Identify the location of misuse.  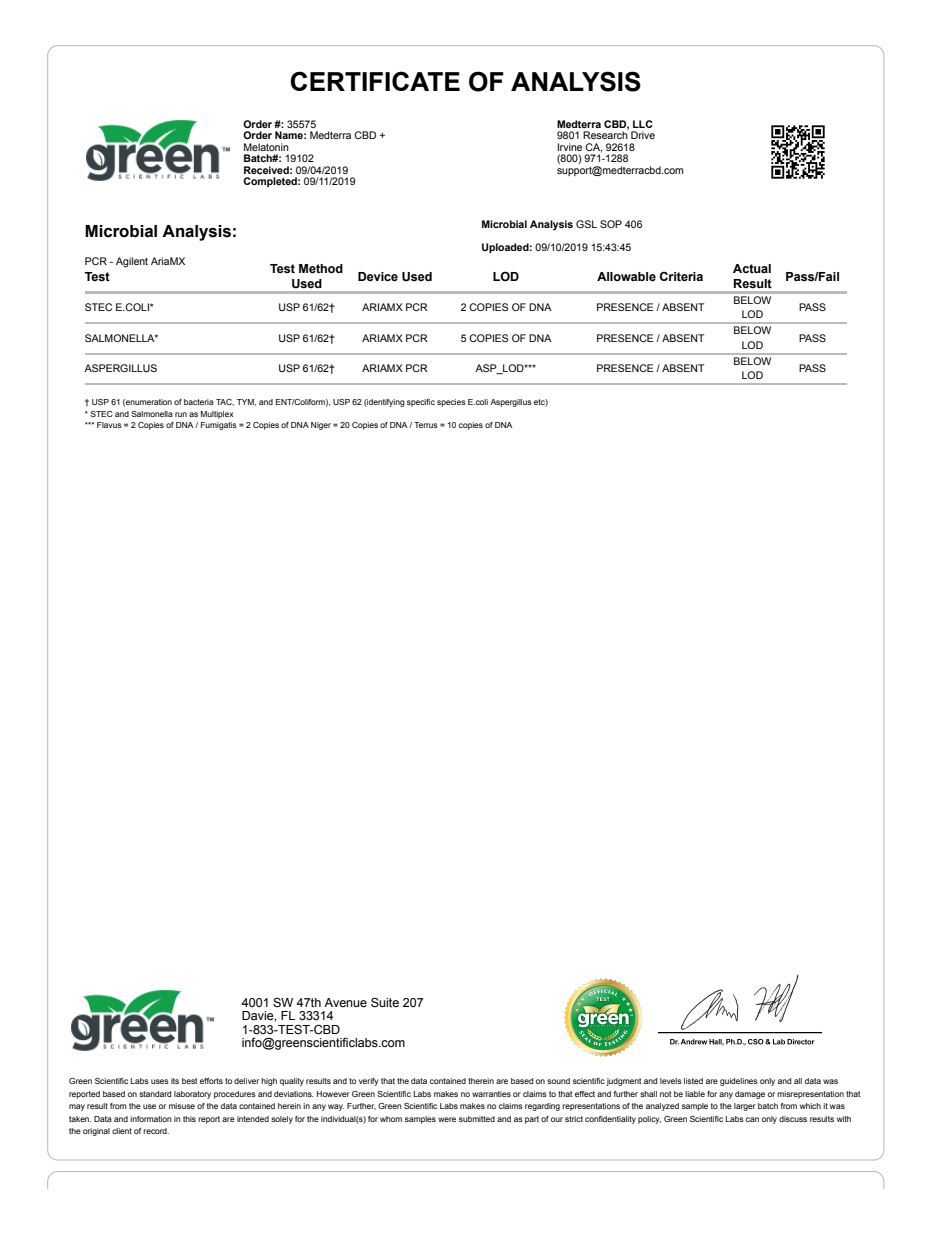
(182, 1106).
